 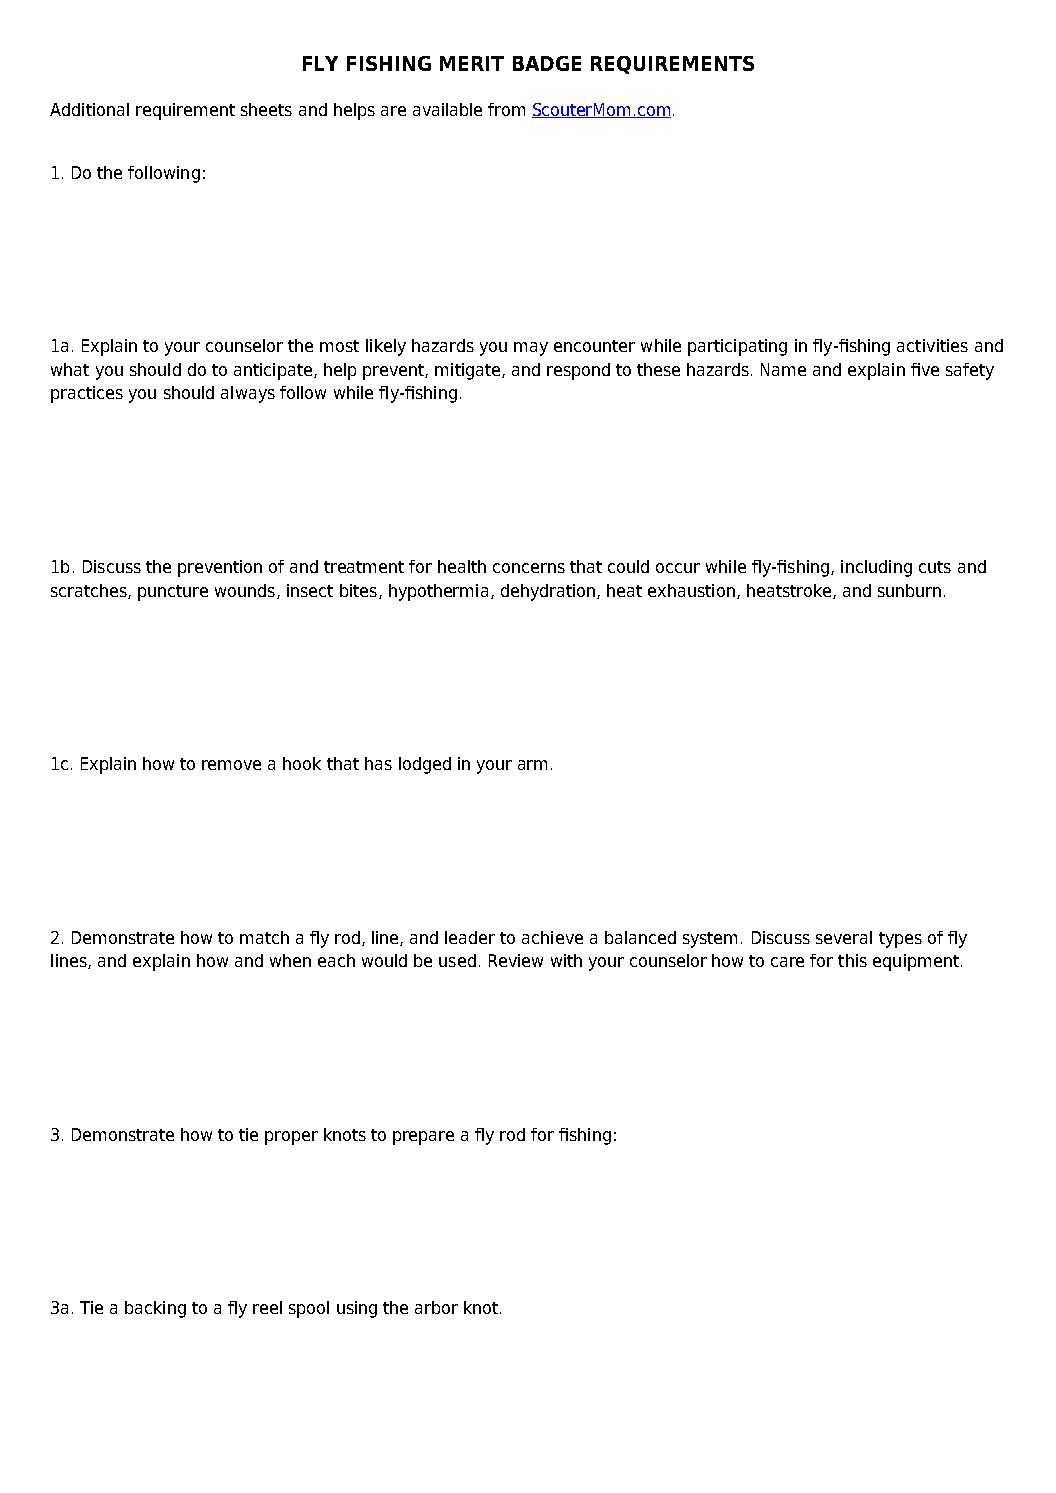 What do you see at coordinates (264, 937) in the document?
I see `match` at bounding box center [264, 937].
